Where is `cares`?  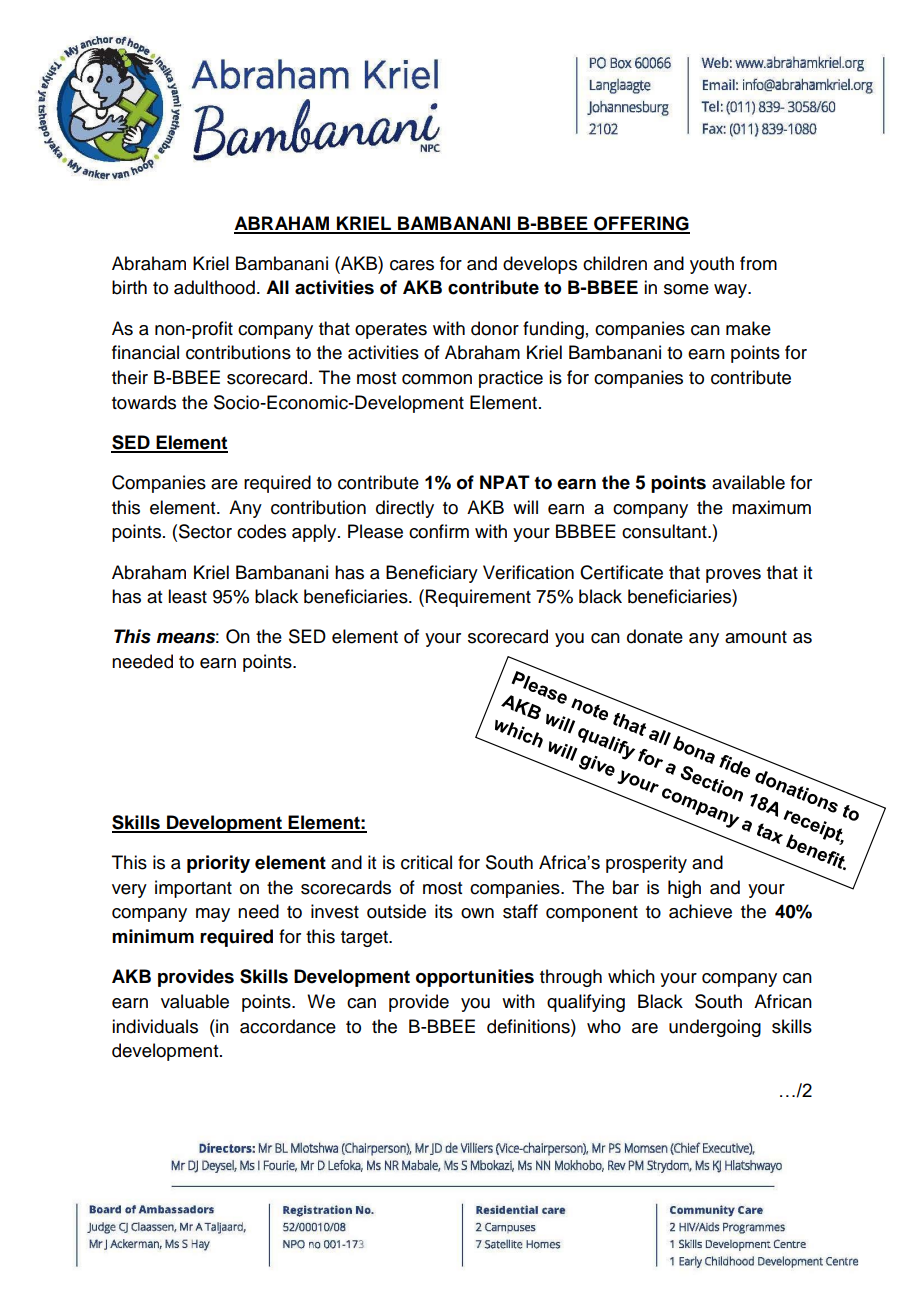
cares is located at coordinates (412, 265).
